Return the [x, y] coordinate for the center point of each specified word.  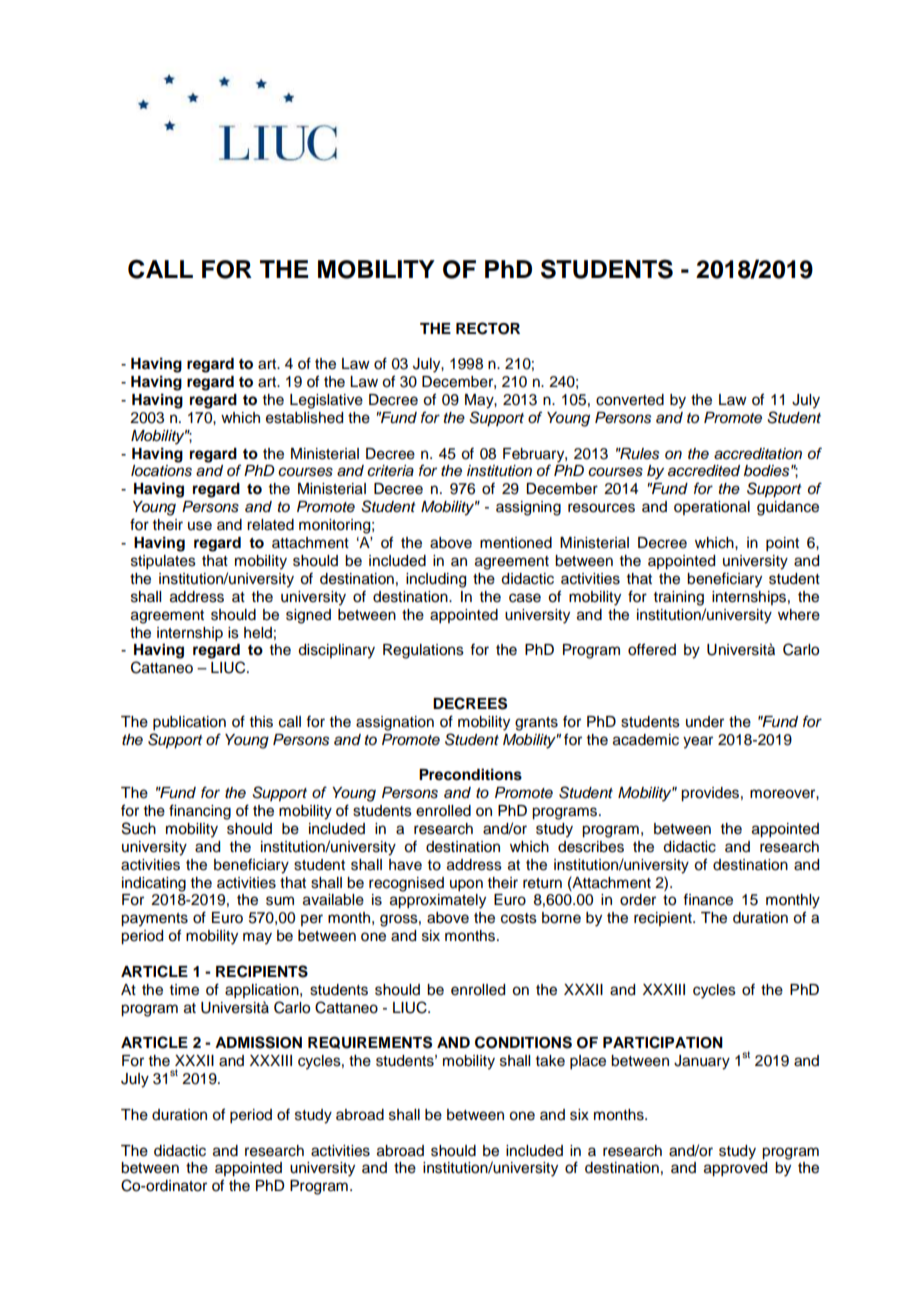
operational [712, 508]
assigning [528, 508]
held [258, 633]
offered [652, 649]
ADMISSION [258, 1042]
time [184, 990]
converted [630, 400]
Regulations [423, 651]
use [200, 526]
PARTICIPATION [663, 1042]
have [405, 865]
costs [519, 918]
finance [708, 899]
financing [200, 812]
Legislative [326, 401]
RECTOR [488, 328]
